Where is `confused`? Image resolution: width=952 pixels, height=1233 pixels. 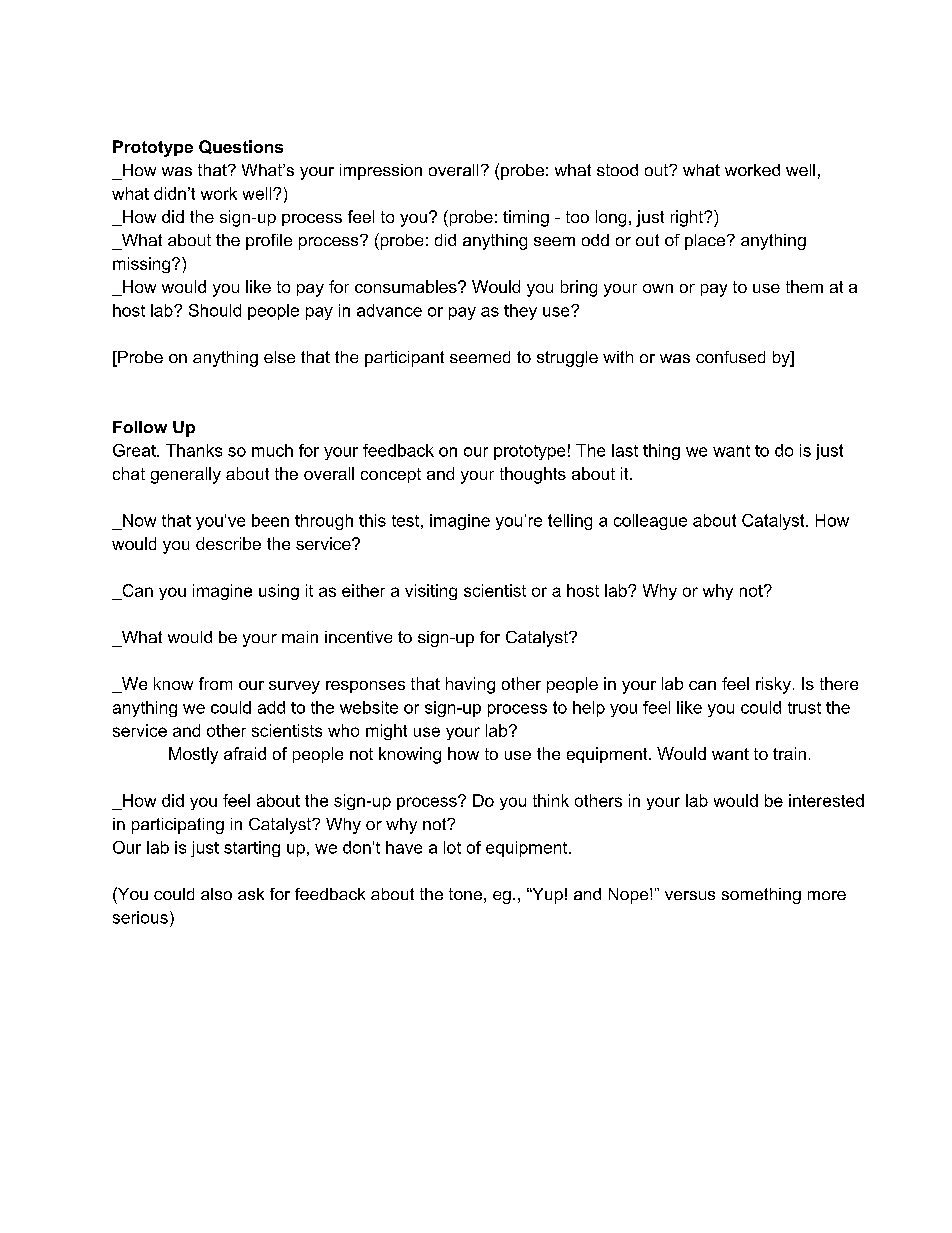 confused is located at coordinates (730, 357).
